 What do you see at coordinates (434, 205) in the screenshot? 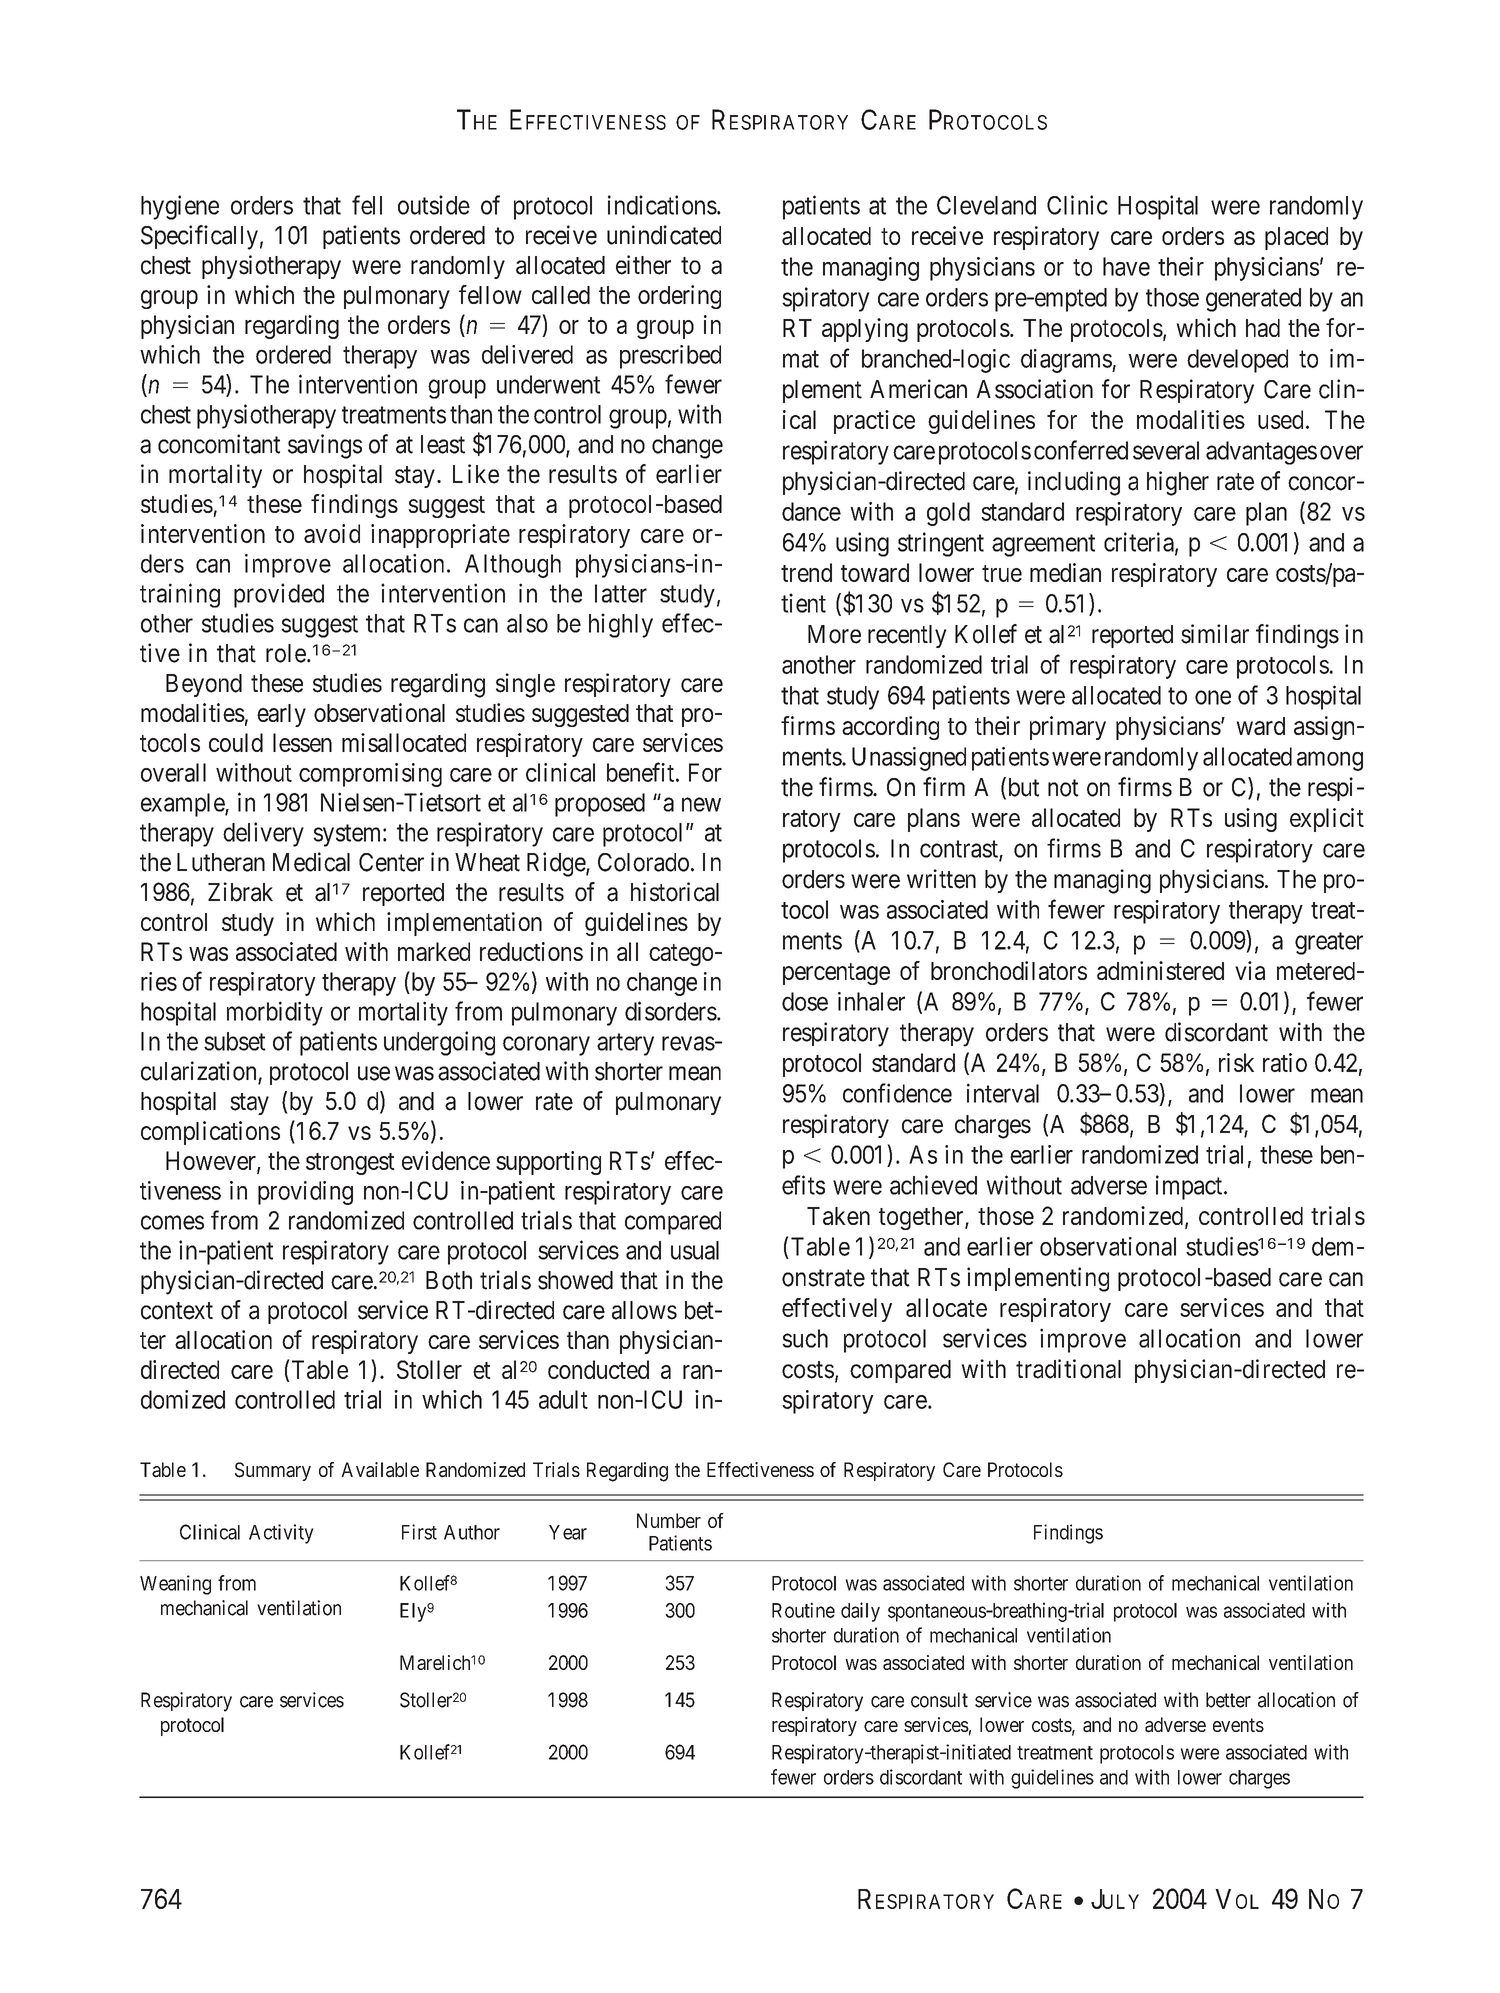
I see `outside` at bounding box center [434, 205].
